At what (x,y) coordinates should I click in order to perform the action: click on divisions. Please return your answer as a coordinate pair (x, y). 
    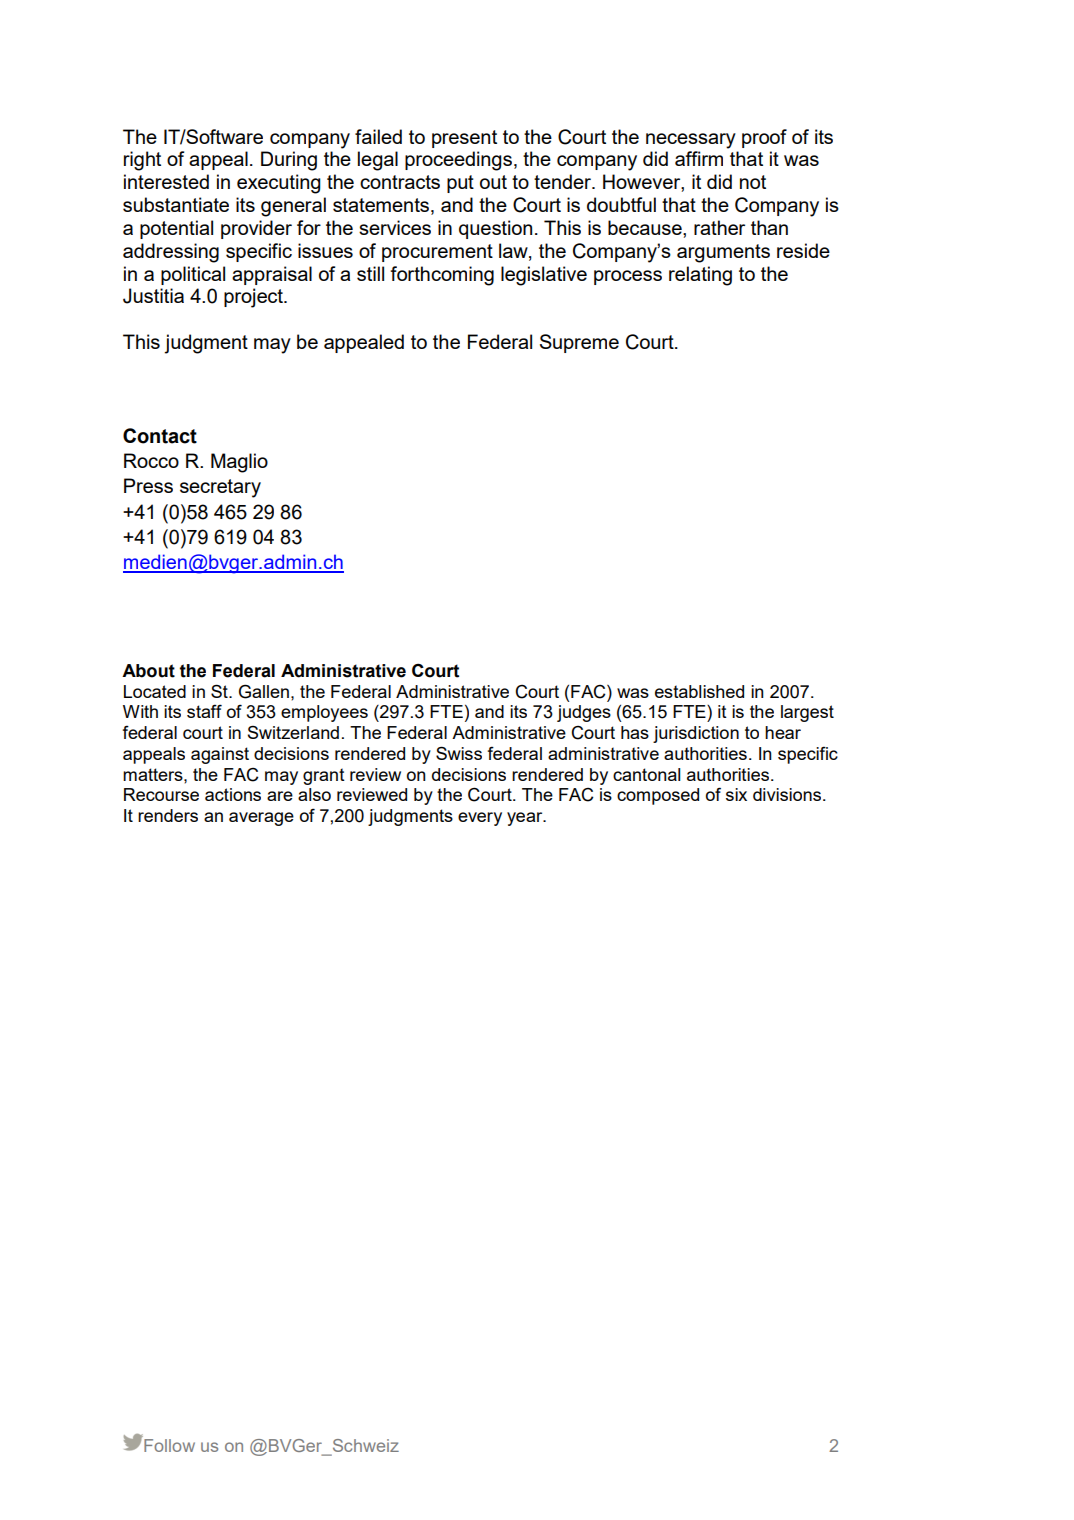
    Looking at the image, I should click on (787, 794).
